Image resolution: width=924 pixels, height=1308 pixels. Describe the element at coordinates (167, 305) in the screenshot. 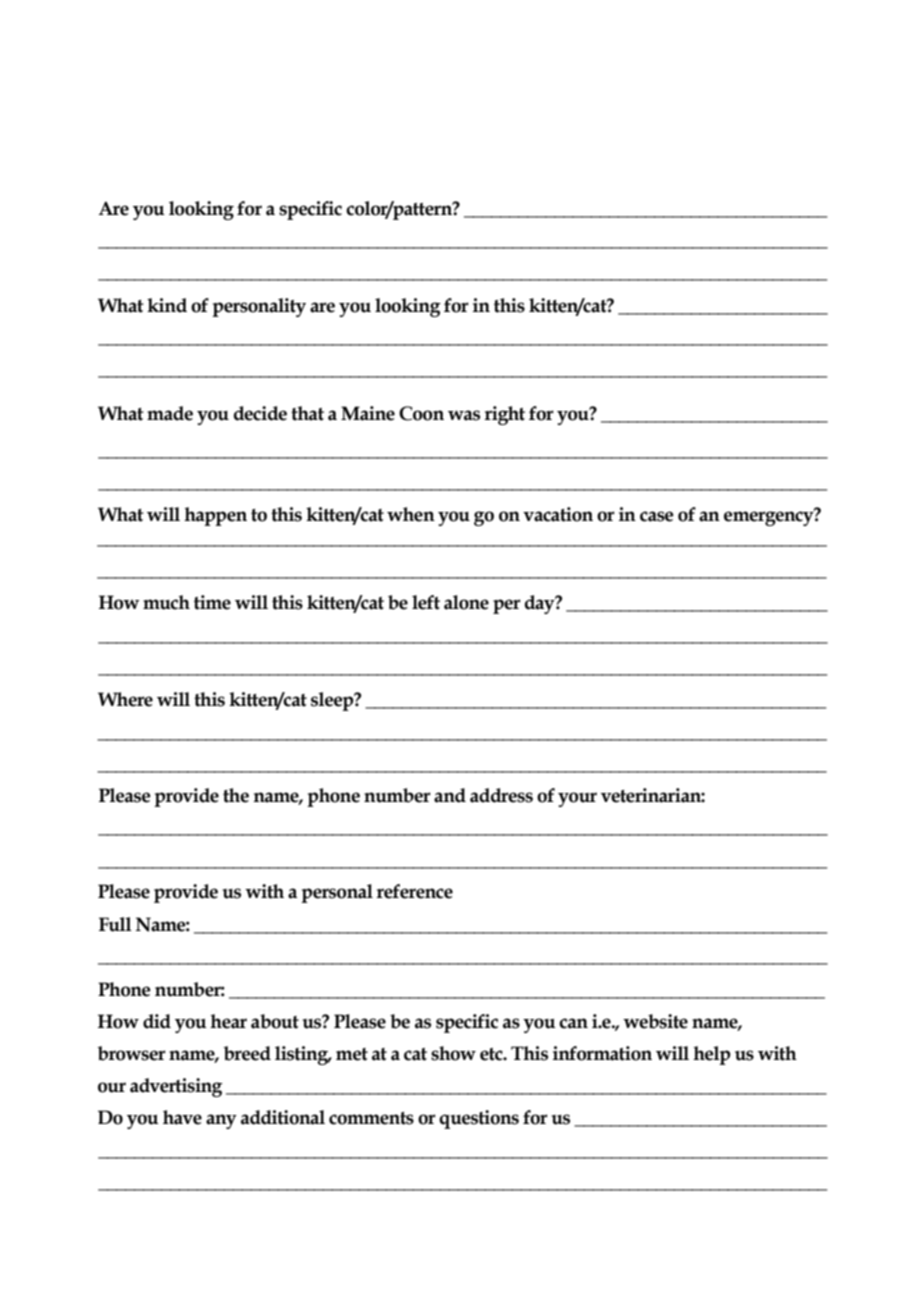

I see `kind` at that location.
